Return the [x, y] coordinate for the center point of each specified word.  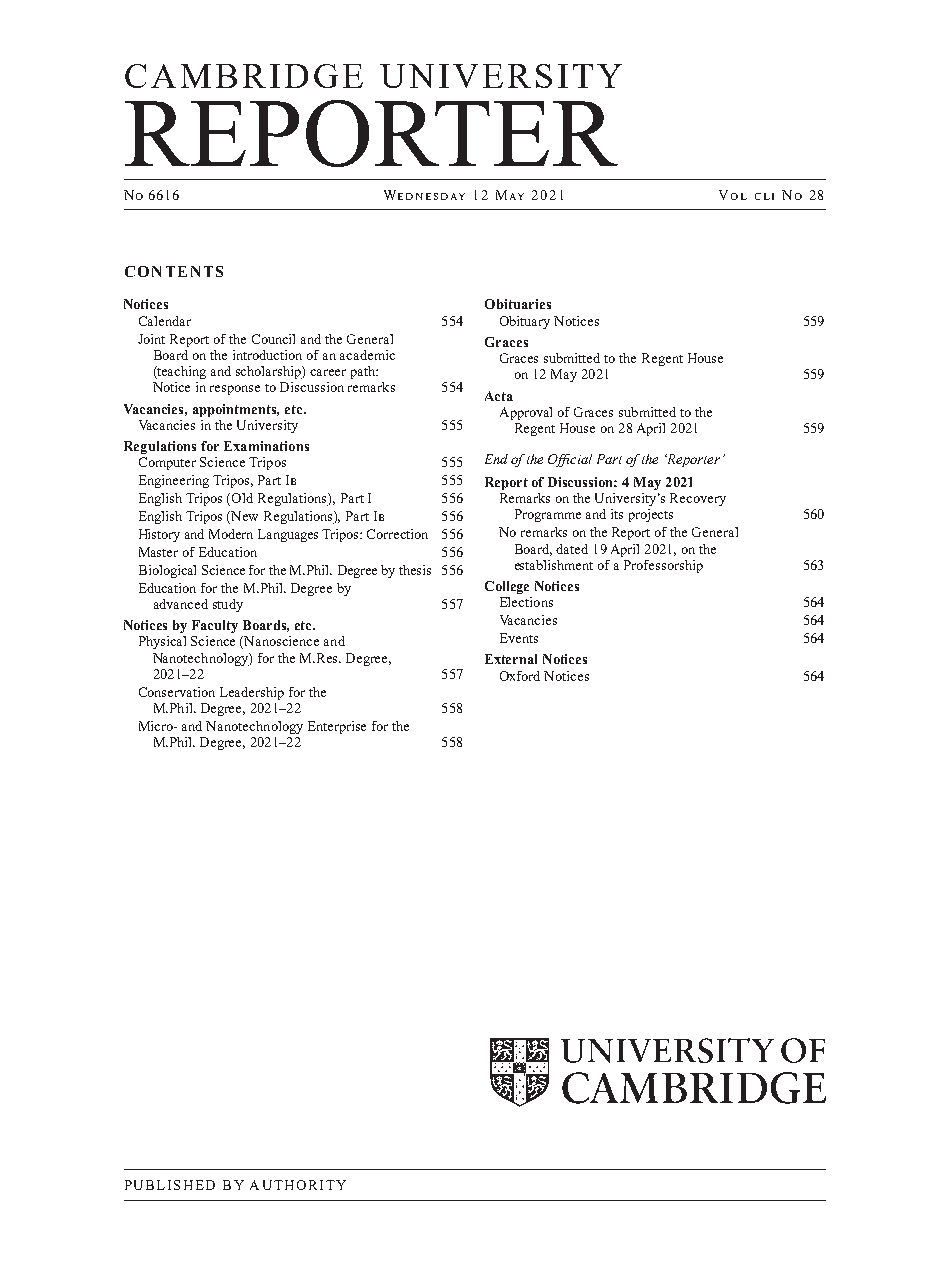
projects [651, 515]
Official [570, 460]
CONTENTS [174, 271]
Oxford [520, 676]
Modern [231, 534]
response [235, 390]
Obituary [525, 322]
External [511, 659]
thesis [415, 570]
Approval [526, 413]
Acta [499, 396]
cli [764, 196]
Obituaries [518, 304]
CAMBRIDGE [244, 76]
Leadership [252, 693]
